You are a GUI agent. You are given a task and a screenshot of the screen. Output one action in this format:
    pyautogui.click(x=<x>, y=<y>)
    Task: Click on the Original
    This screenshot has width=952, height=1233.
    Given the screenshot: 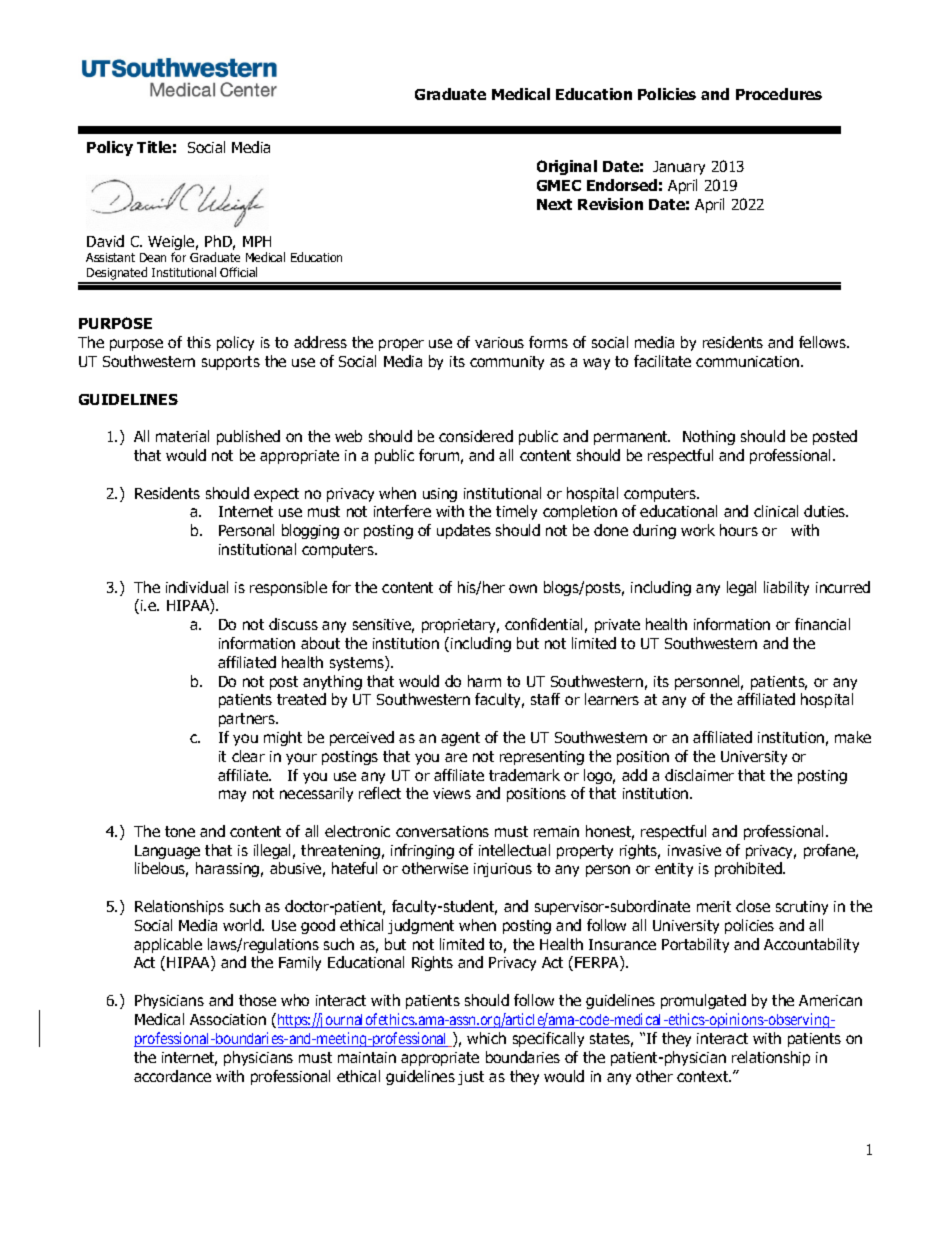 What is the action you would take?
    pyautogui.click(x=567, y=167)
